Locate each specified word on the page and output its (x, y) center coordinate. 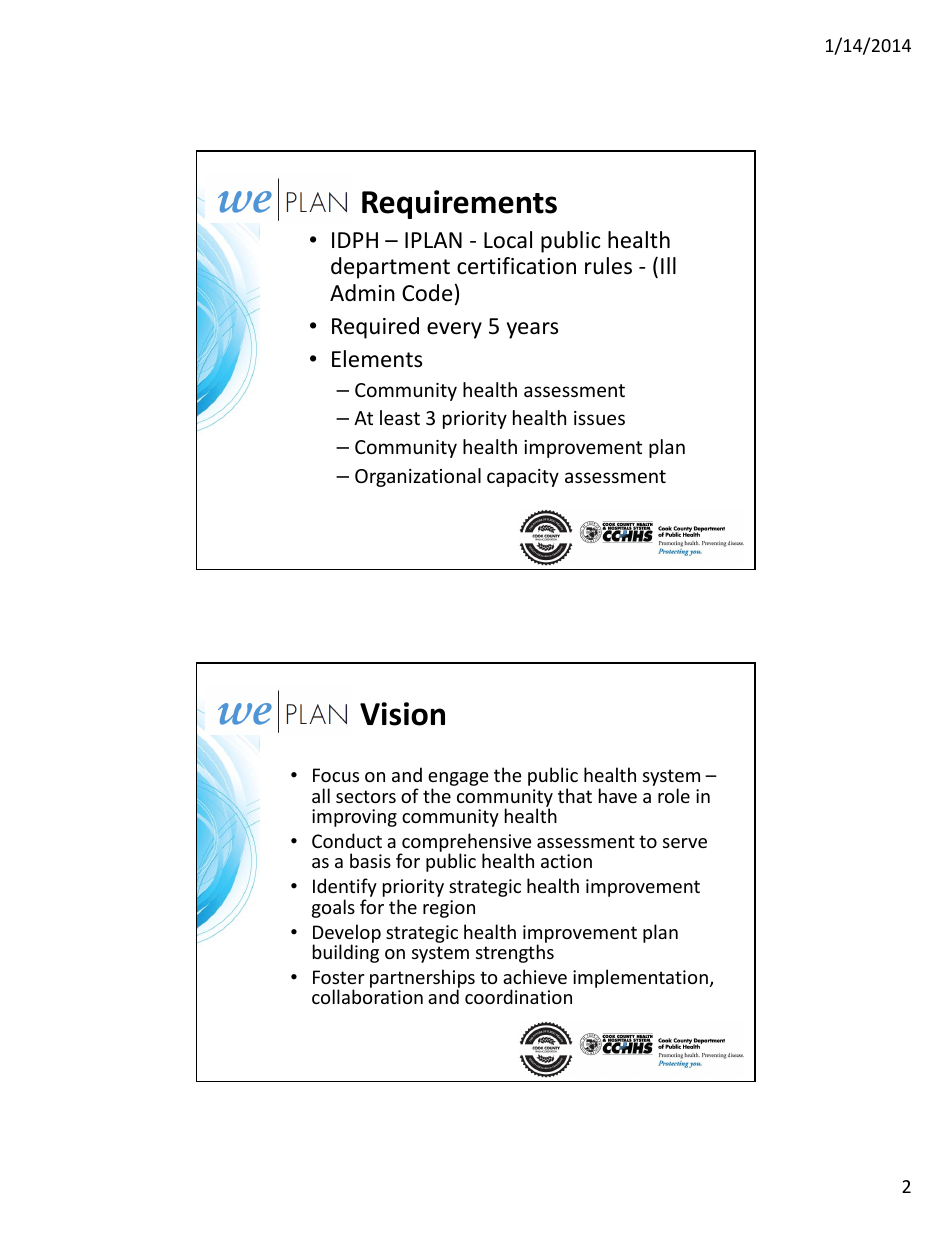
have (618, 795)
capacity (523, 478)
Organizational (418, 477)
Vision (402, 714)
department (390, 268)
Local (508, 240)
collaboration (367, 996)
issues (599, 418)
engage (458, 780)
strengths (515, 953)
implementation (640, 978)
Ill (668, 265)
